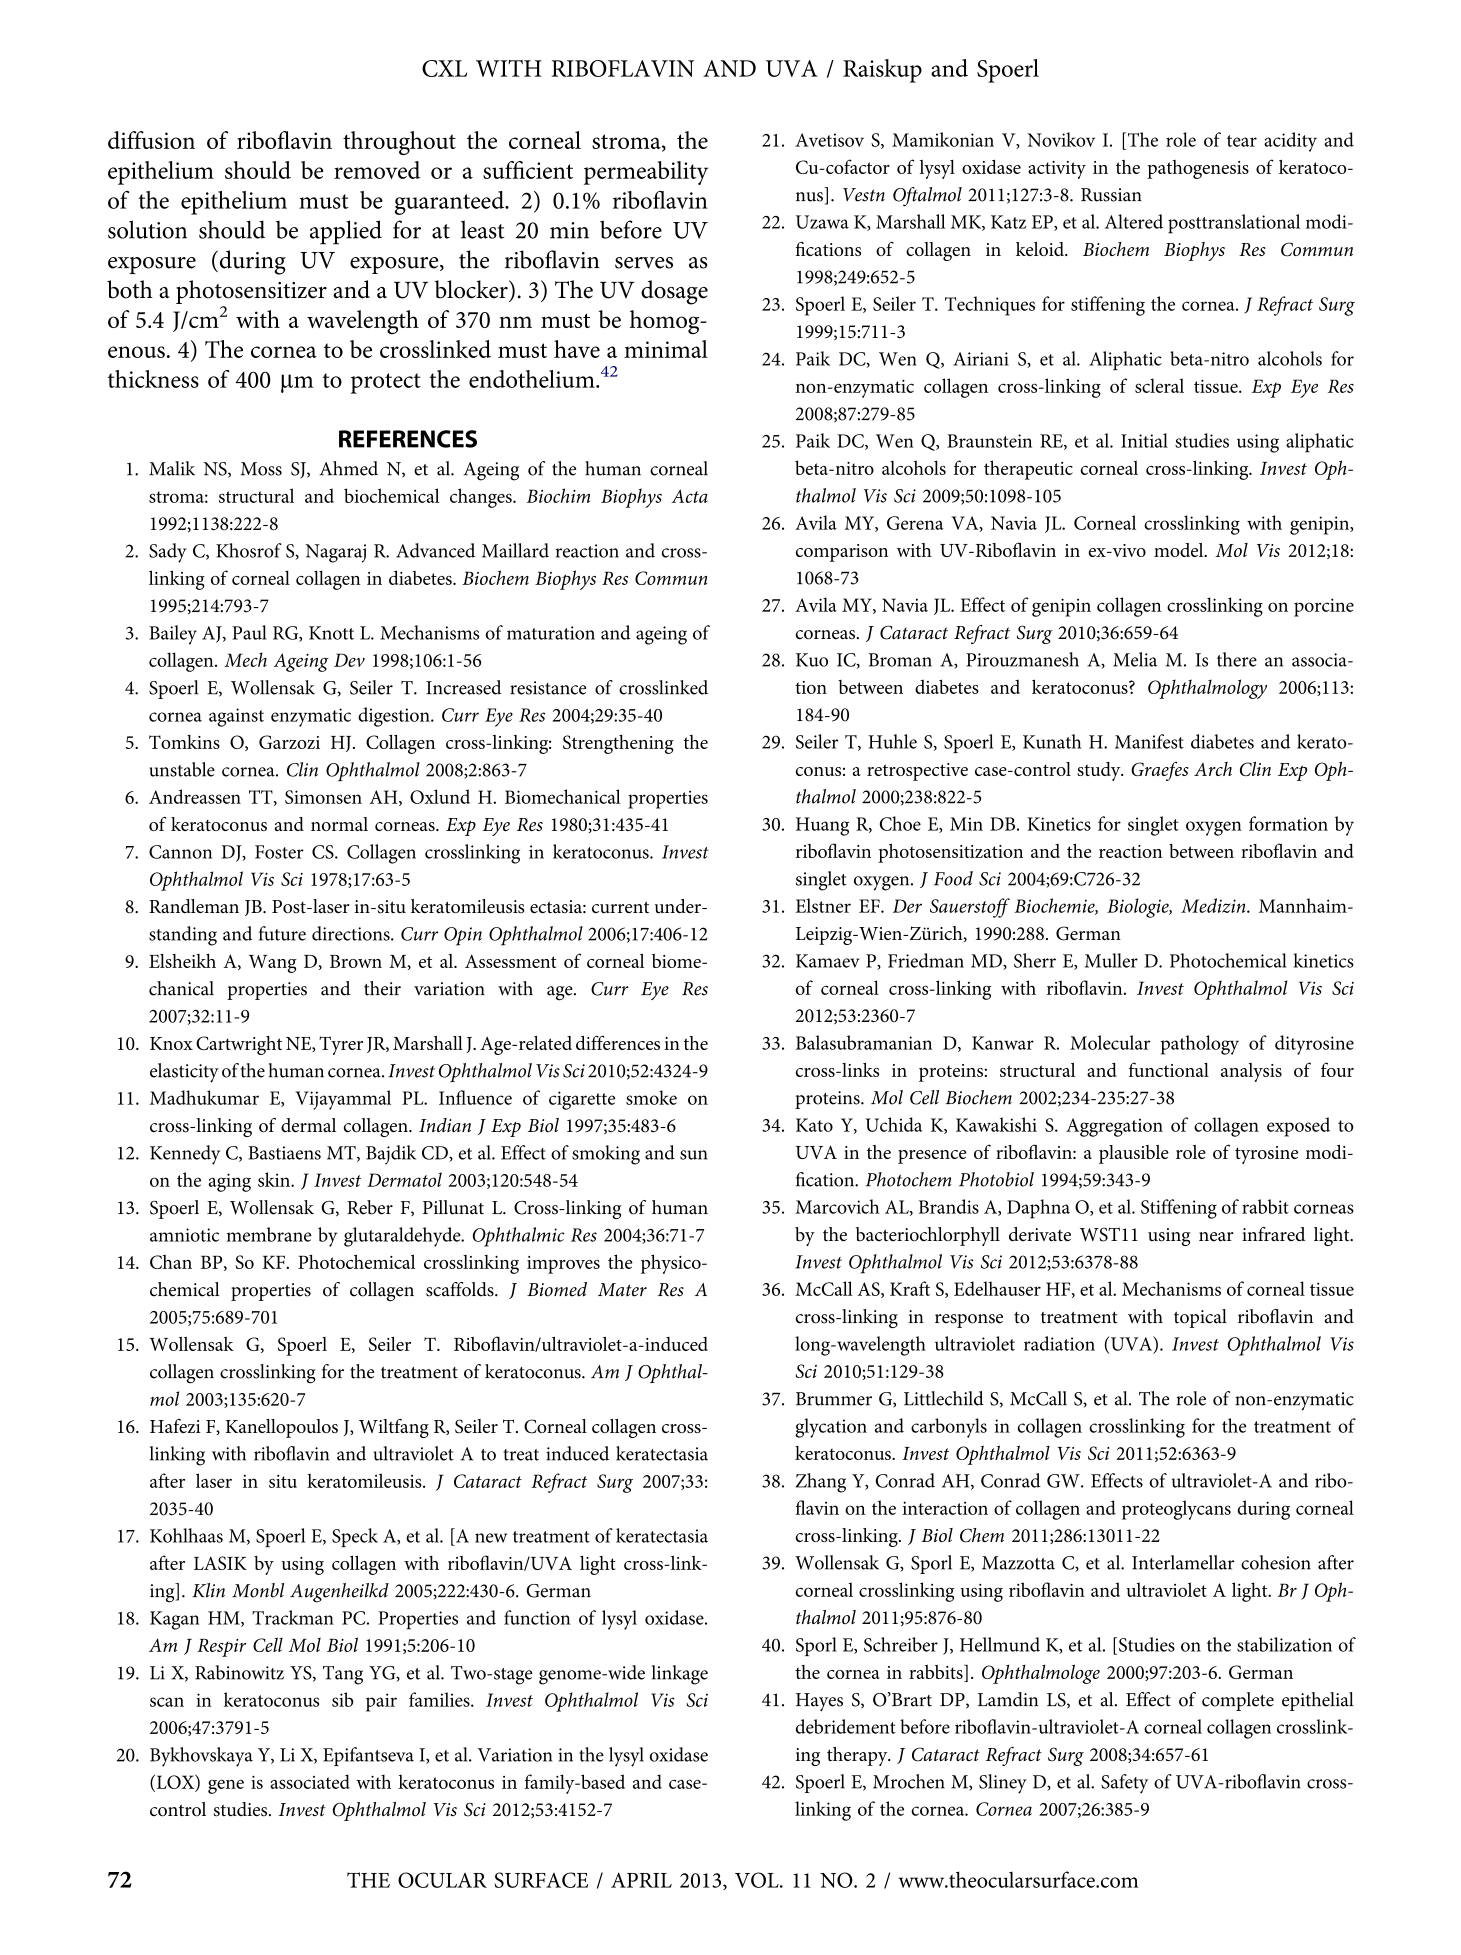 Image resolution: width=1461 pixels, height=1955 pixels. Describe the element at coordinates (381, 1702) in the screenshot. I see `pair` at that location.
